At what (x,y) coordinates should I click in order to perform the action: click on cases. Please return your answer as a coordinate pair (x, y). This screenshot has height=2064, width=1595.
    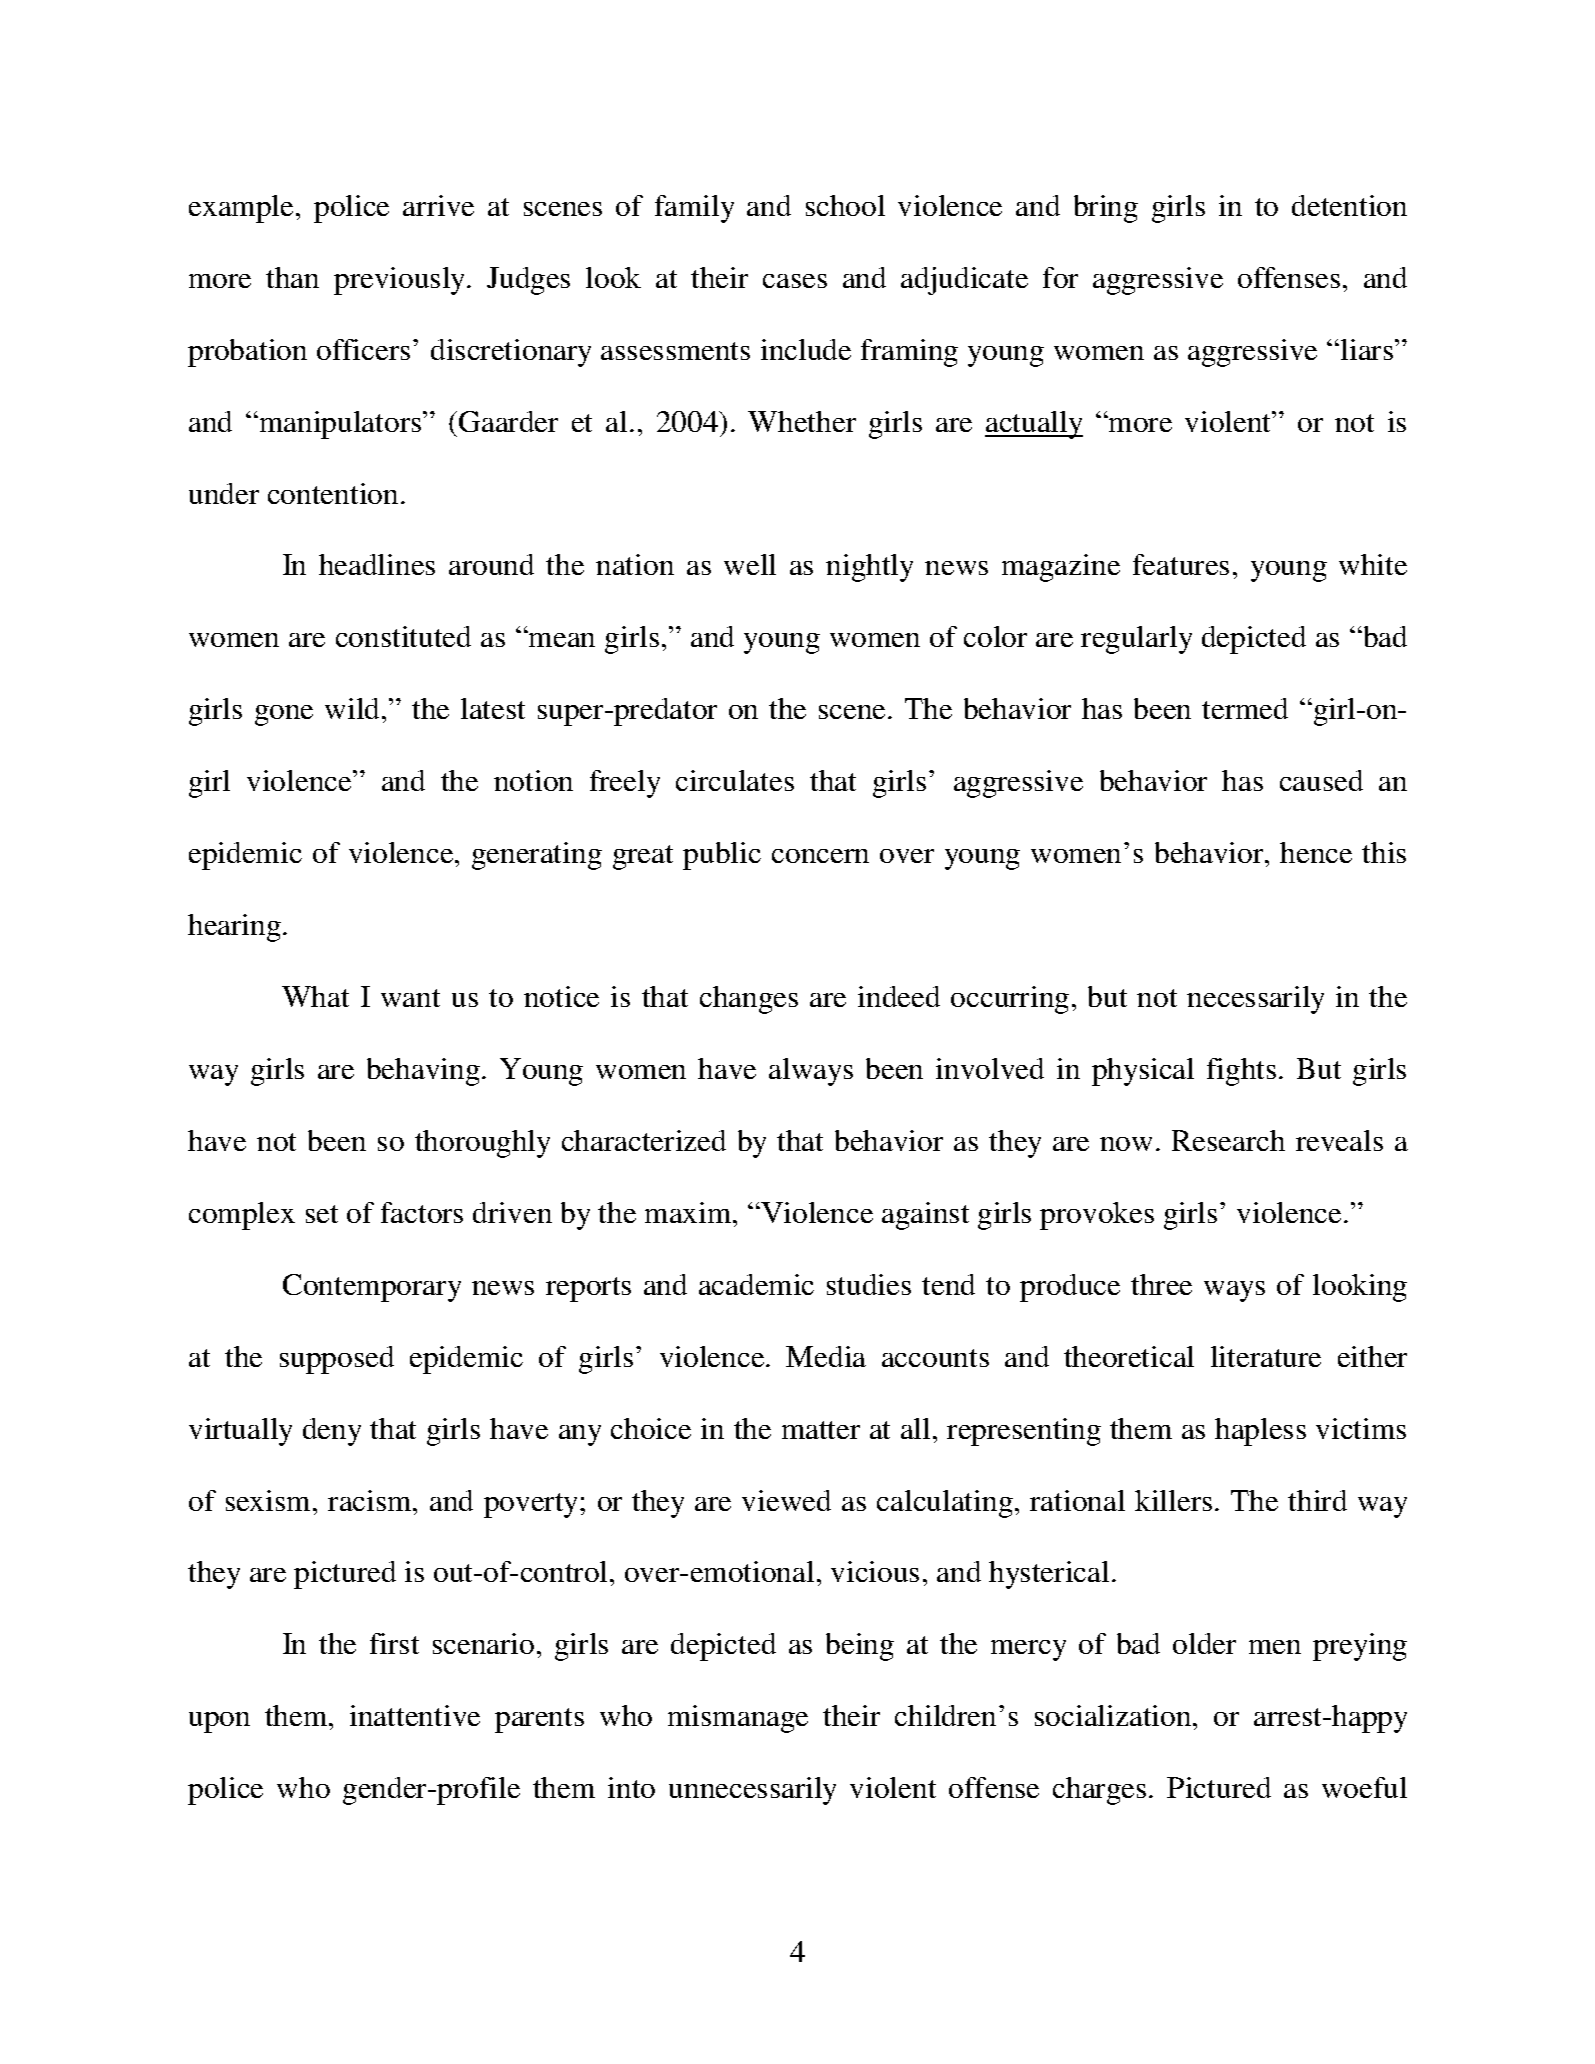
    Looking at the image, I should click on (795, 281).
